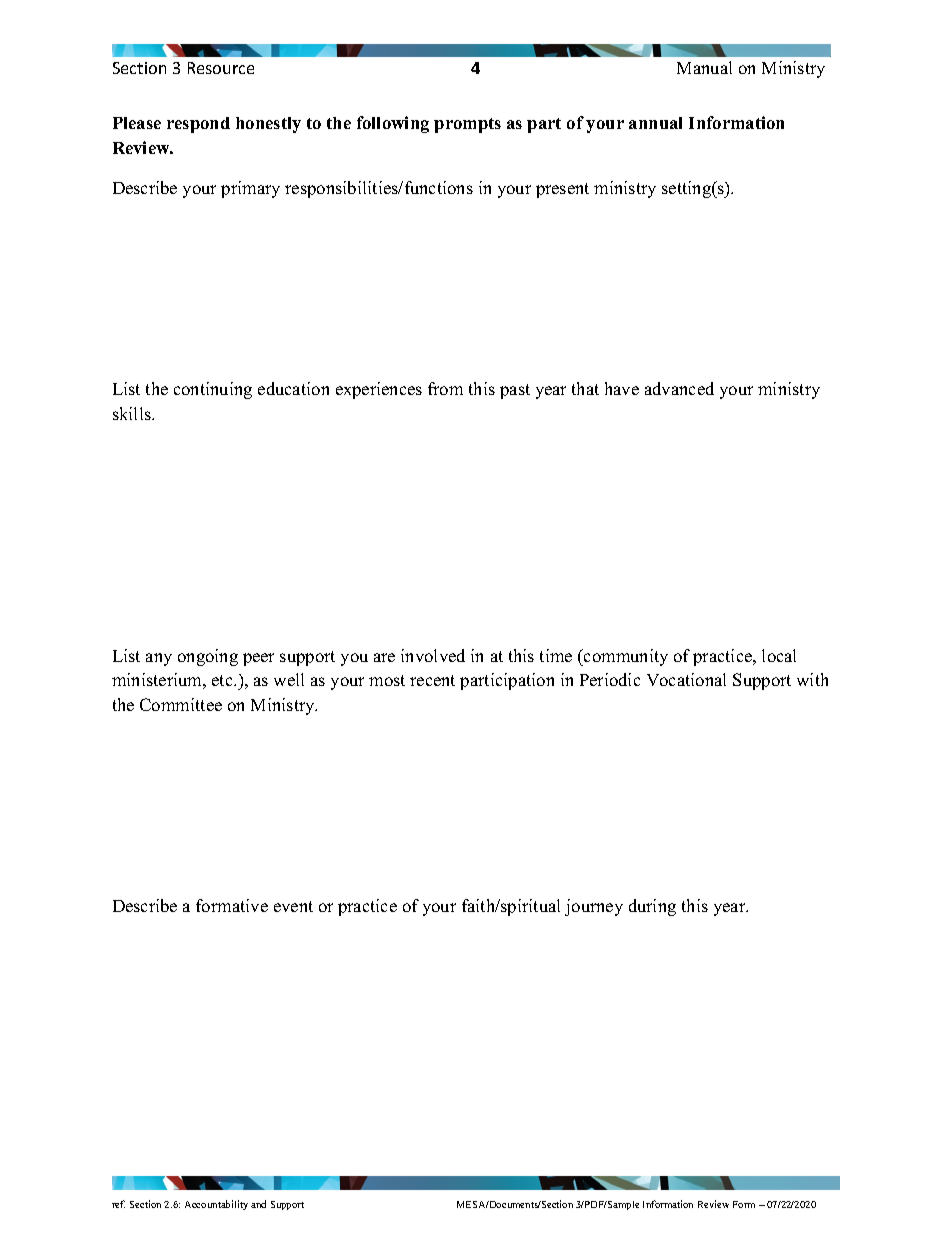 The height and width of the page is (1233, 952). I want to click on respond, so click(198, 125).
